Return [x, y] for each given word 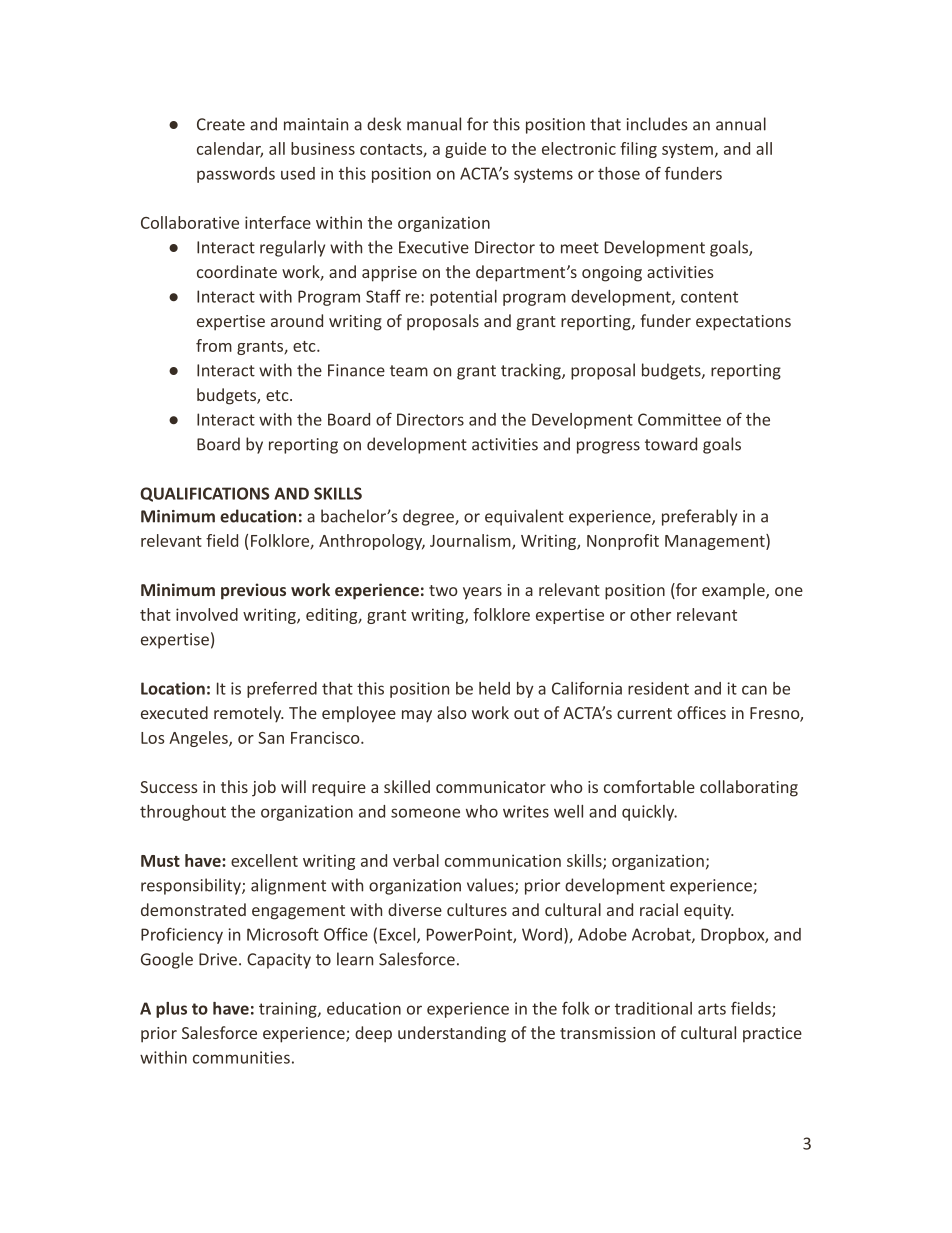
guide [465, 150]
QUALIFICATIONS [204, 494]
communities [241, 1057]
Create [221, 124]
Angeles [199, 739]
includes [657, 124]
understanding [452, 1034]
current [644, 713]
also [452, 712]
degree [429, 517]
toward [671, 444]
